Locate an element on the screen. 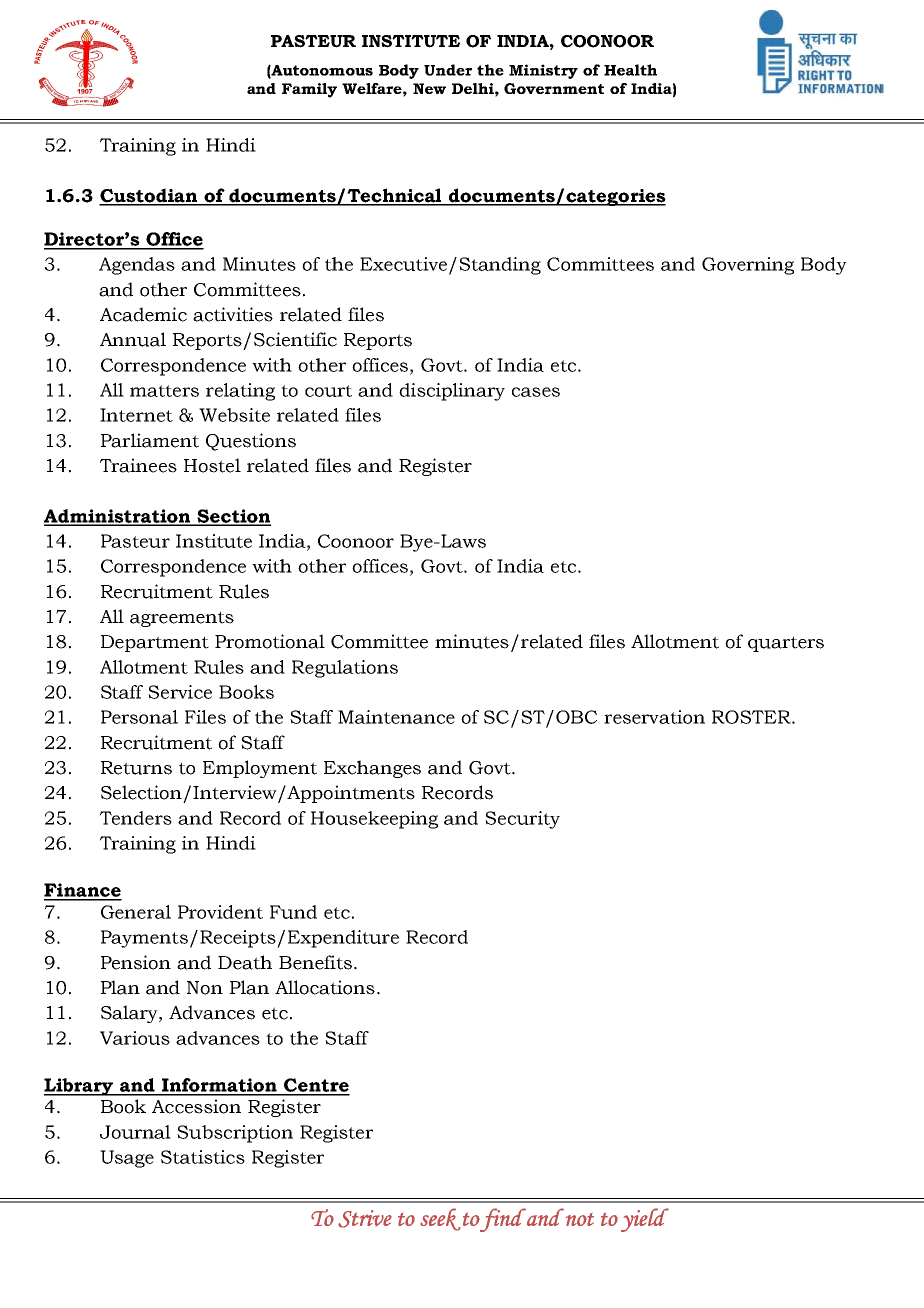 This screenshot has width=924, height=1308. Fund is located at coordinates (293, 912).
